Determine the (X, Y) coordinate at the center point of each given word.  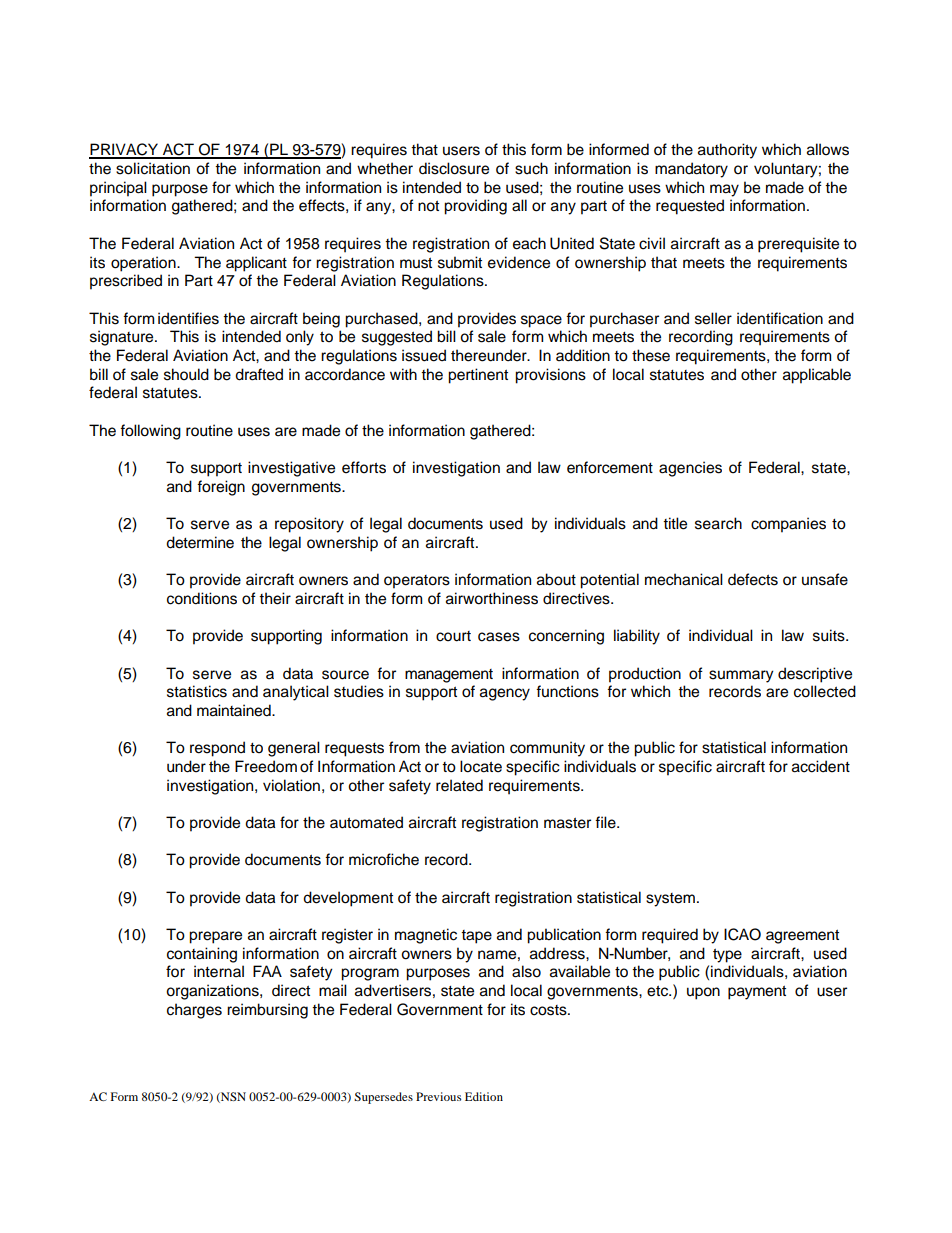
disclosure (454, 168)
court (453, 636)
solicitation (153, 168)
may (724, 190)
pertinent (478, 376)
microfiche (384, 859)
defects (753, 579)
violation (291, 785)
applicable (817, 376)
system (670, 900)
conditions (202, 598)
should (186, 374)
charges (194, 1011)
